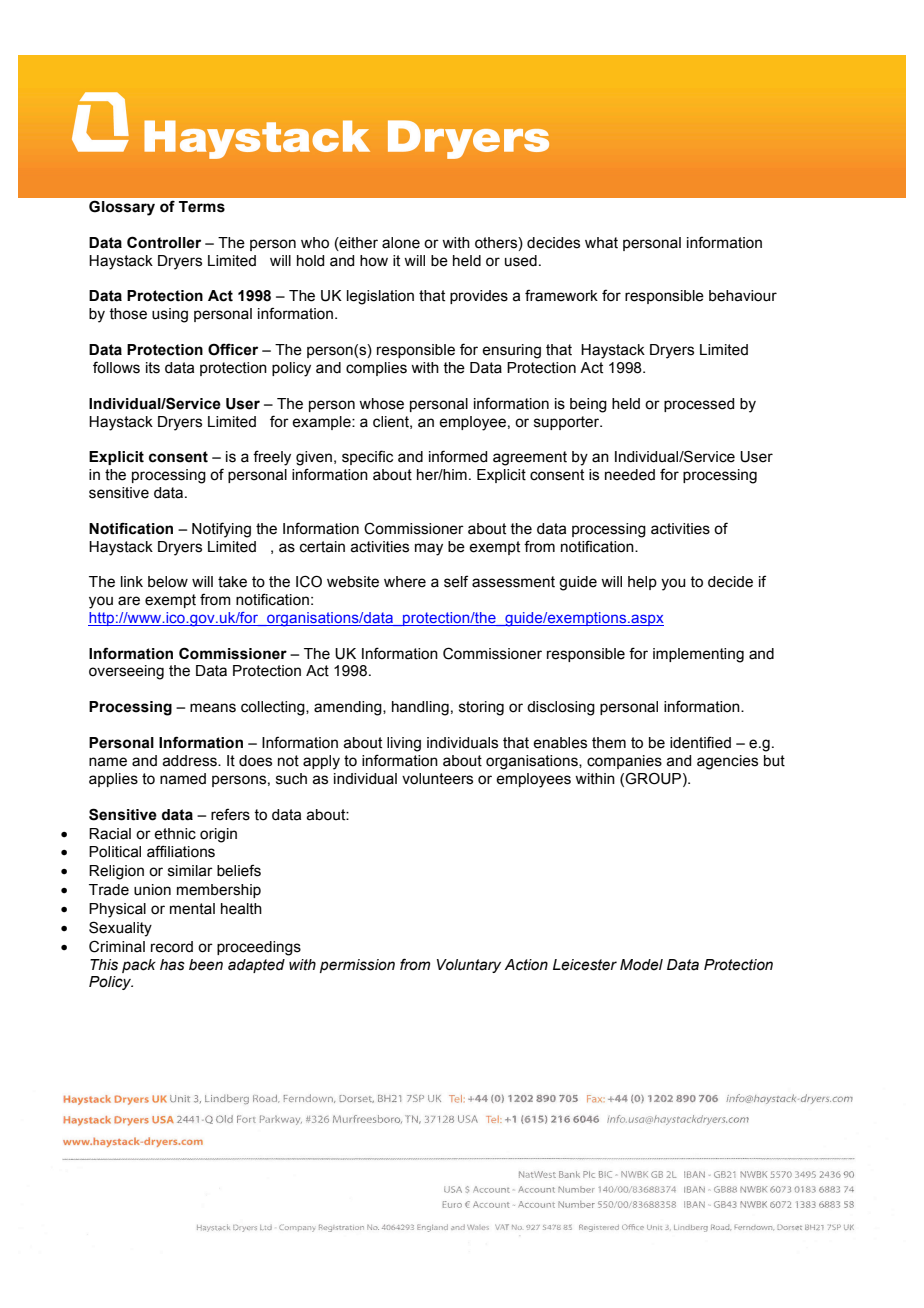 The height and width of the screenshot is (1308, 924). What do you see at coordinates (376, 369) in the screenshot?
I see `complies` at bounding box center [376, 369].
